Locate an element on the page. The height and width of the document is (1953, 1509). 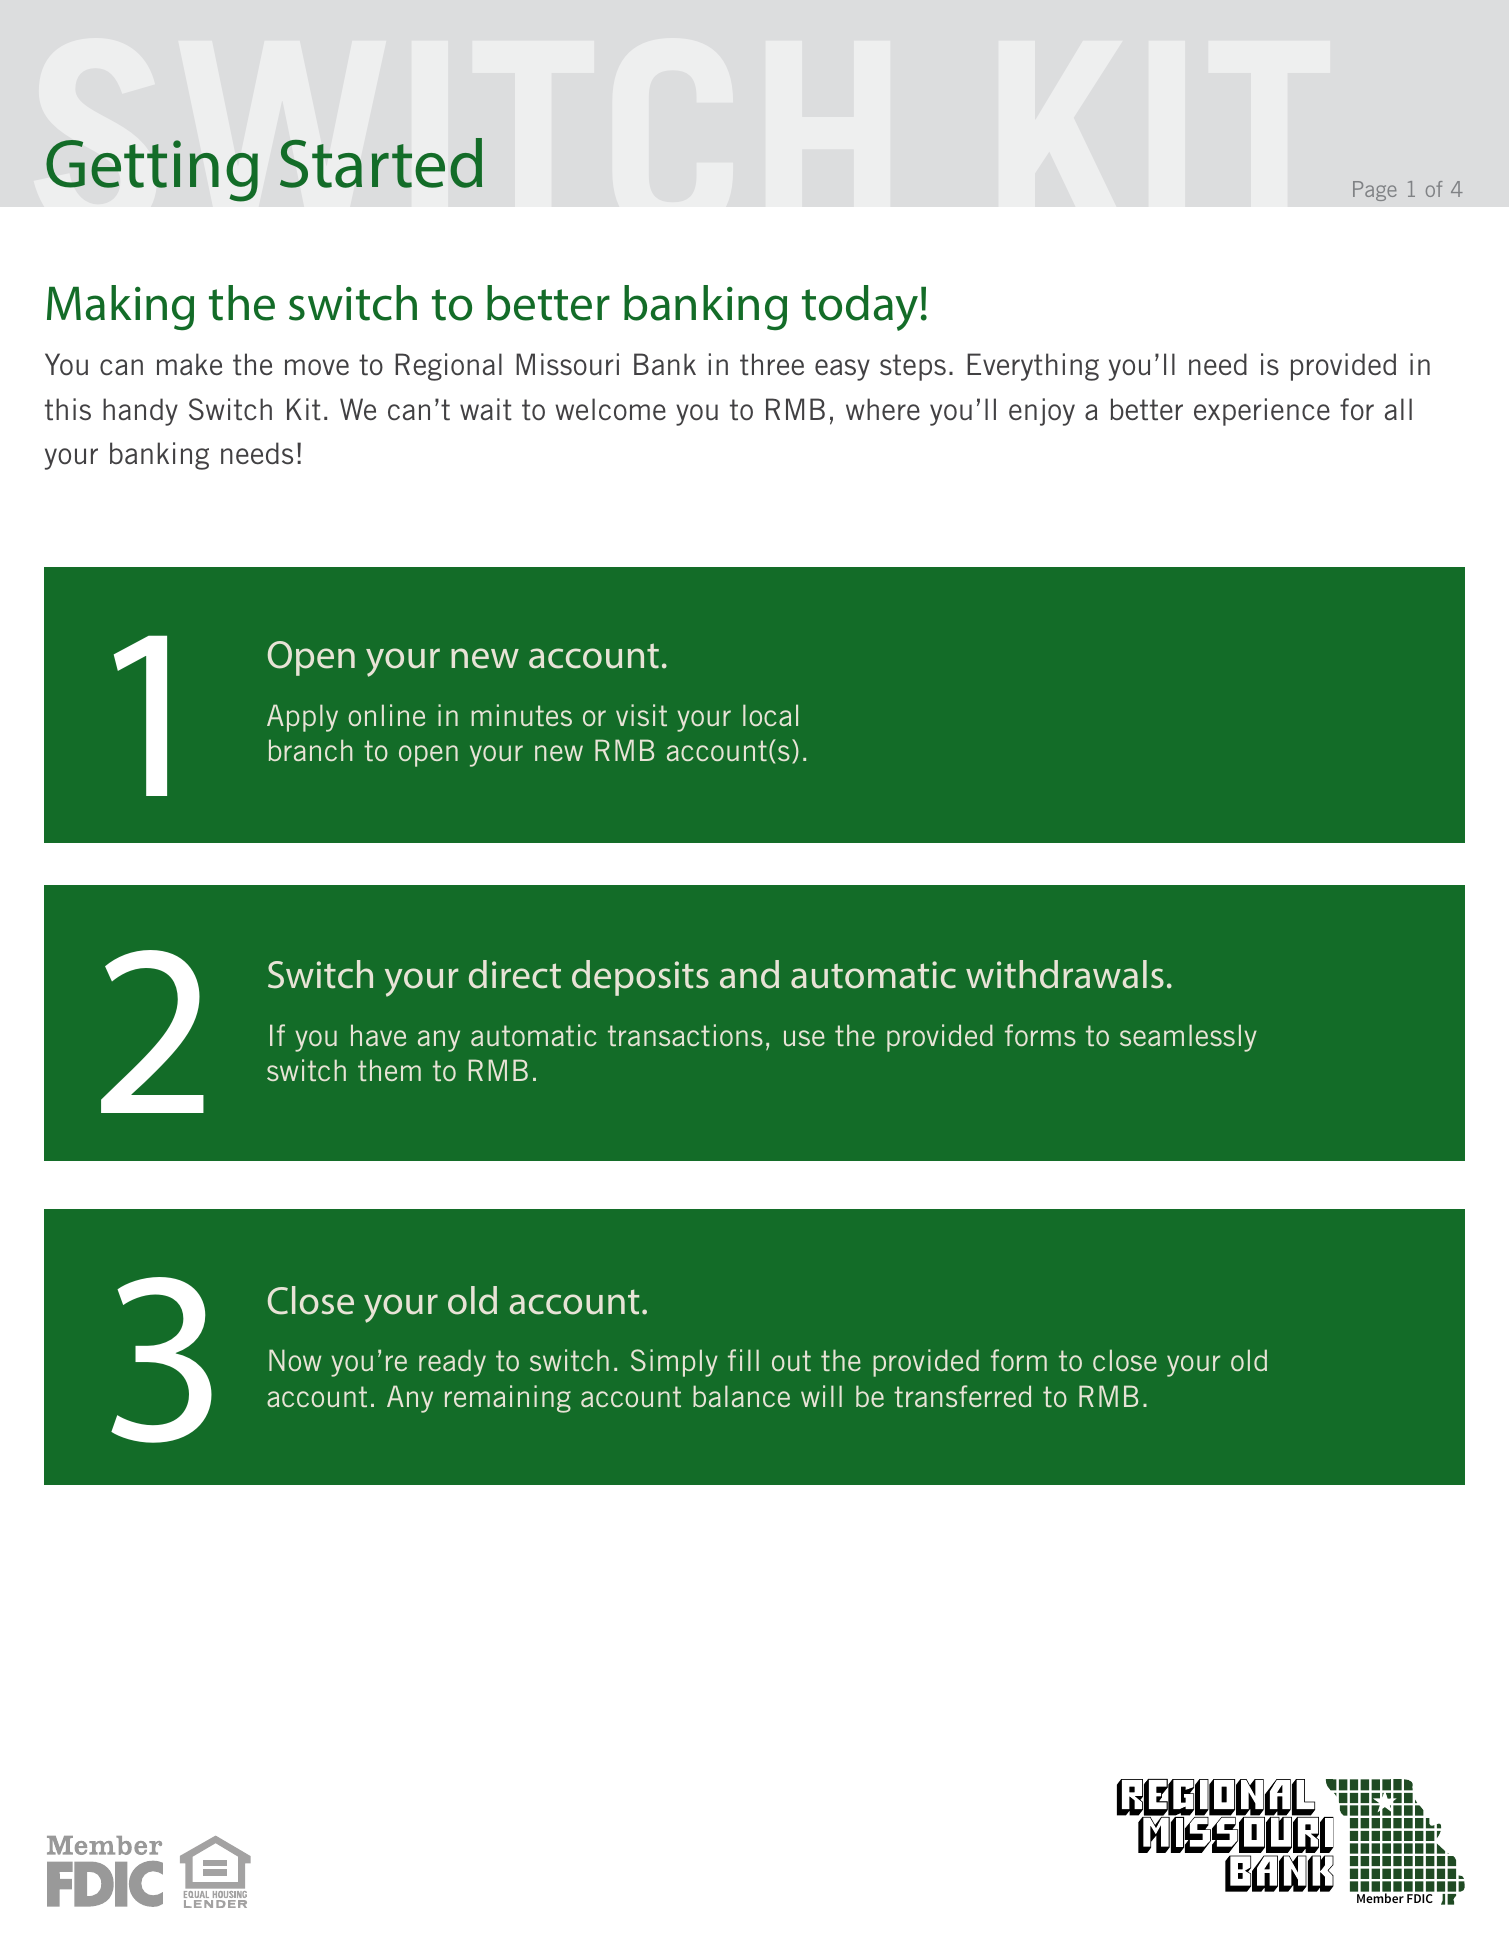
Page is located at coordinates (1374, 191).
